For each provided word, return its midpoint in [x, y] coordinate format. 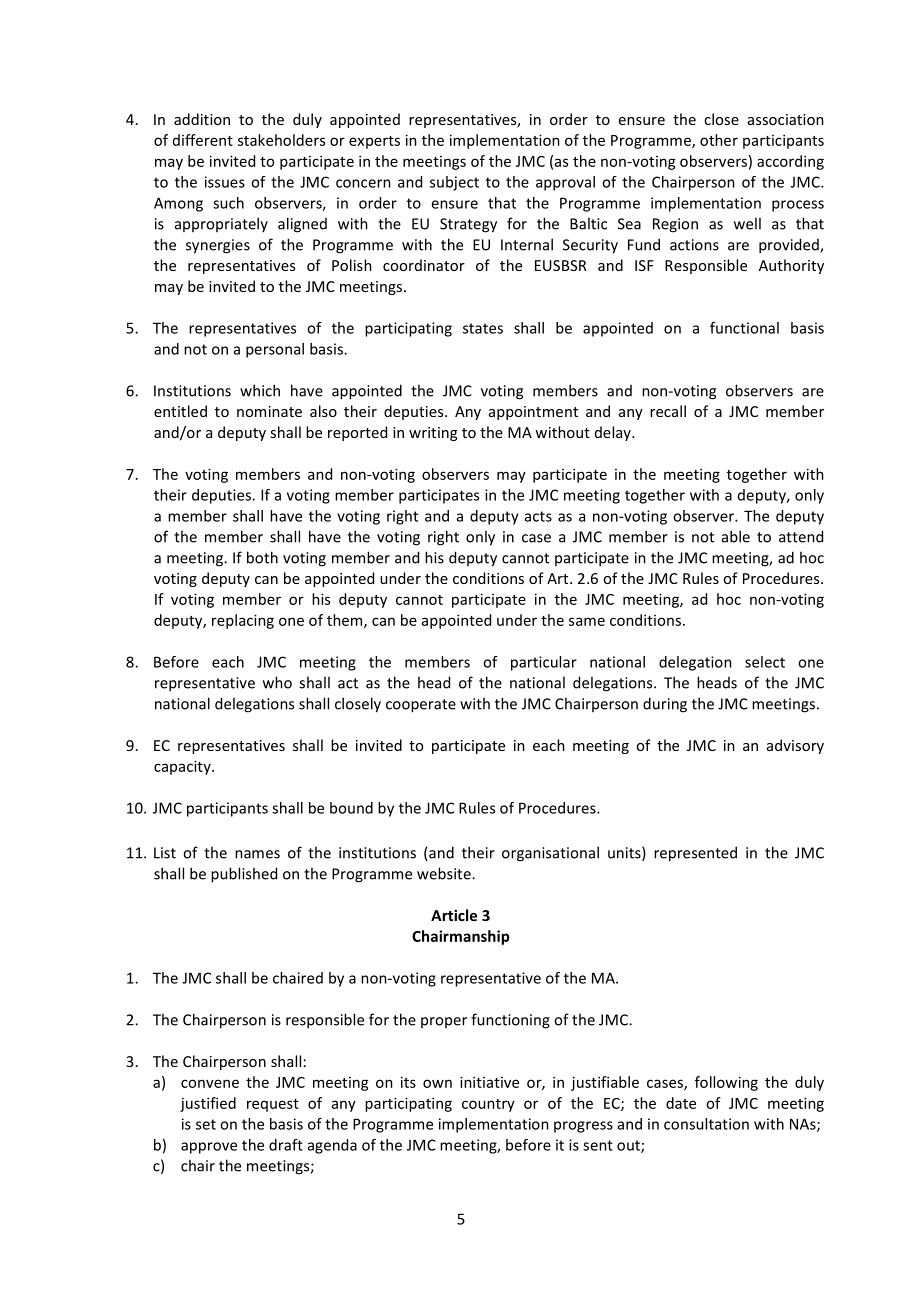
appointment [533, 413]
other [719, 140]
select [765, 662]
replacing [243, 621]
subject [454, 183]
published [244, 875]
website [445, 873]
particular [544, 663]
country [488, 1105]
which [260, 390]
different [203, 140]
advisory [795, 746]
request [273, 1105]
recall [668, 411]
